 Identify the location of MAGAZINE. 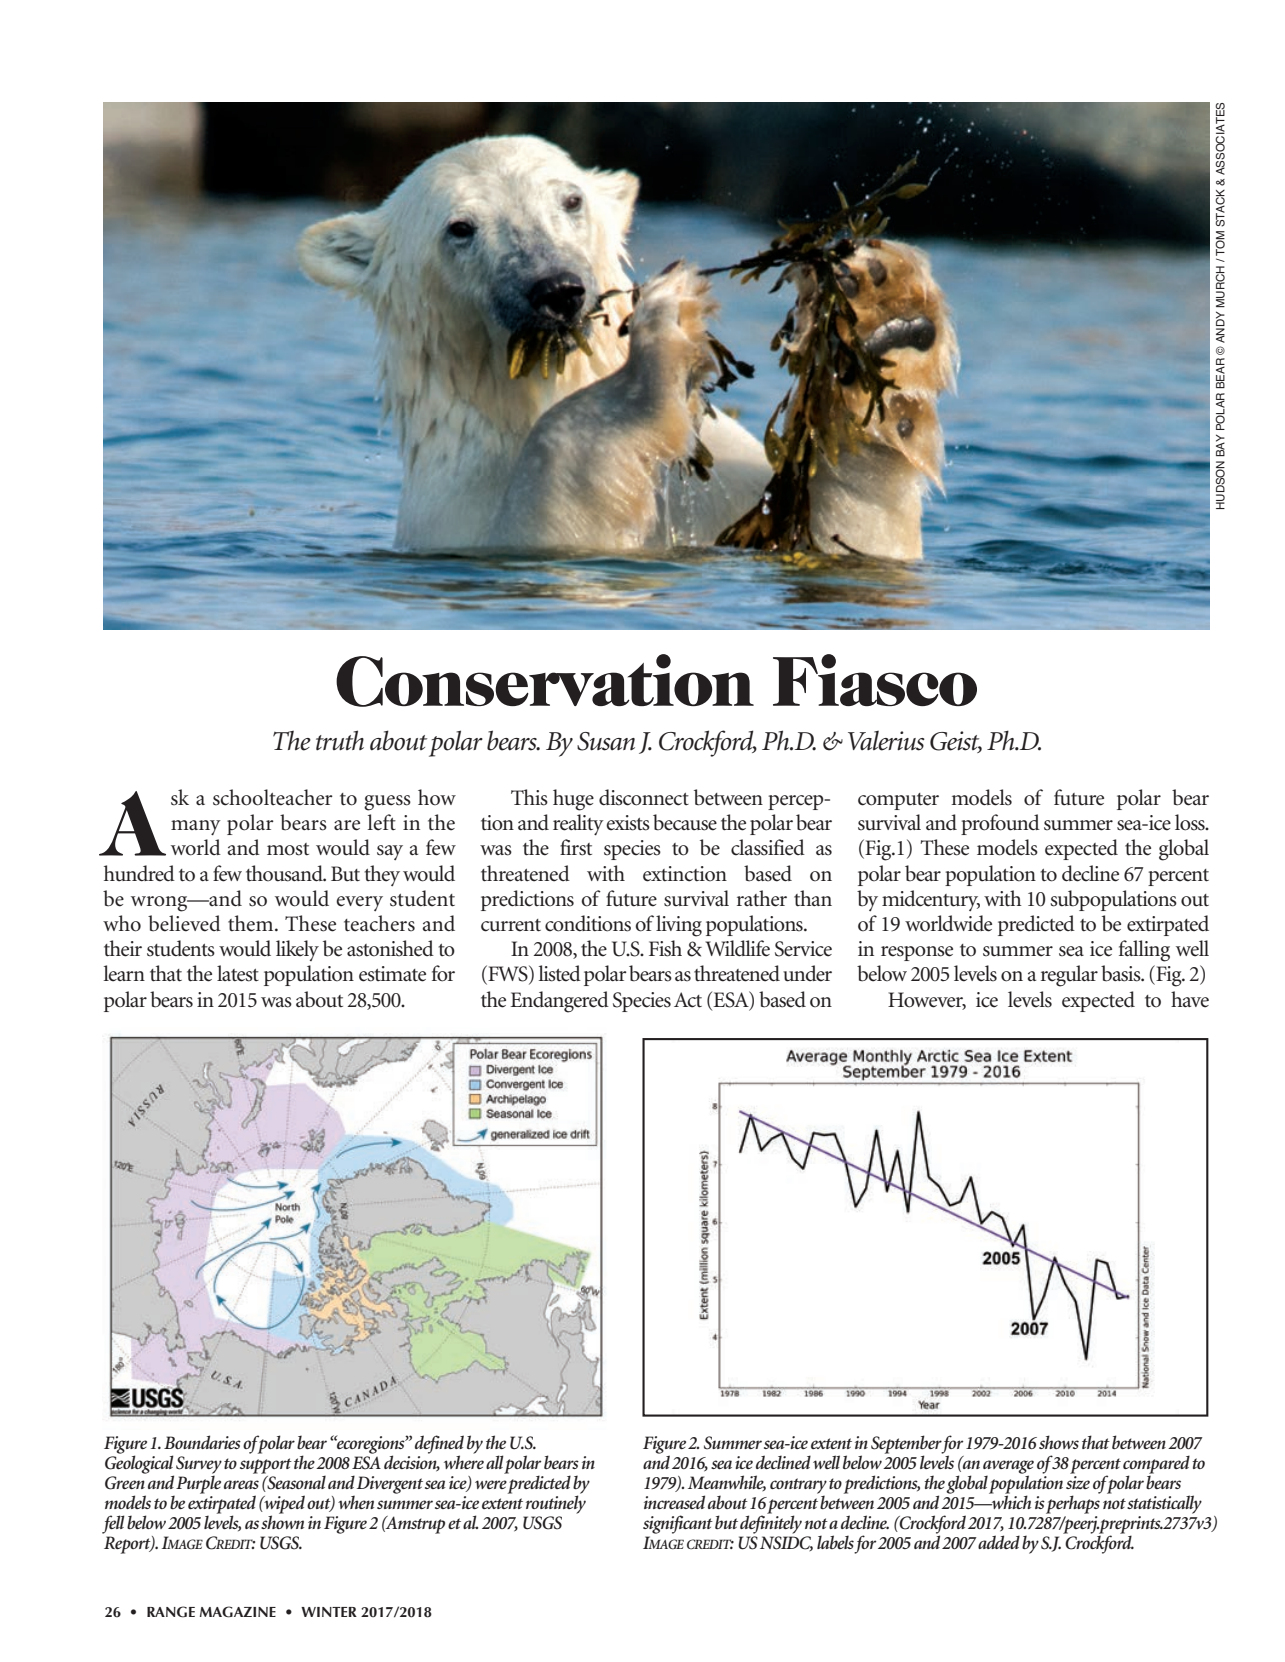
(238, 1612).
